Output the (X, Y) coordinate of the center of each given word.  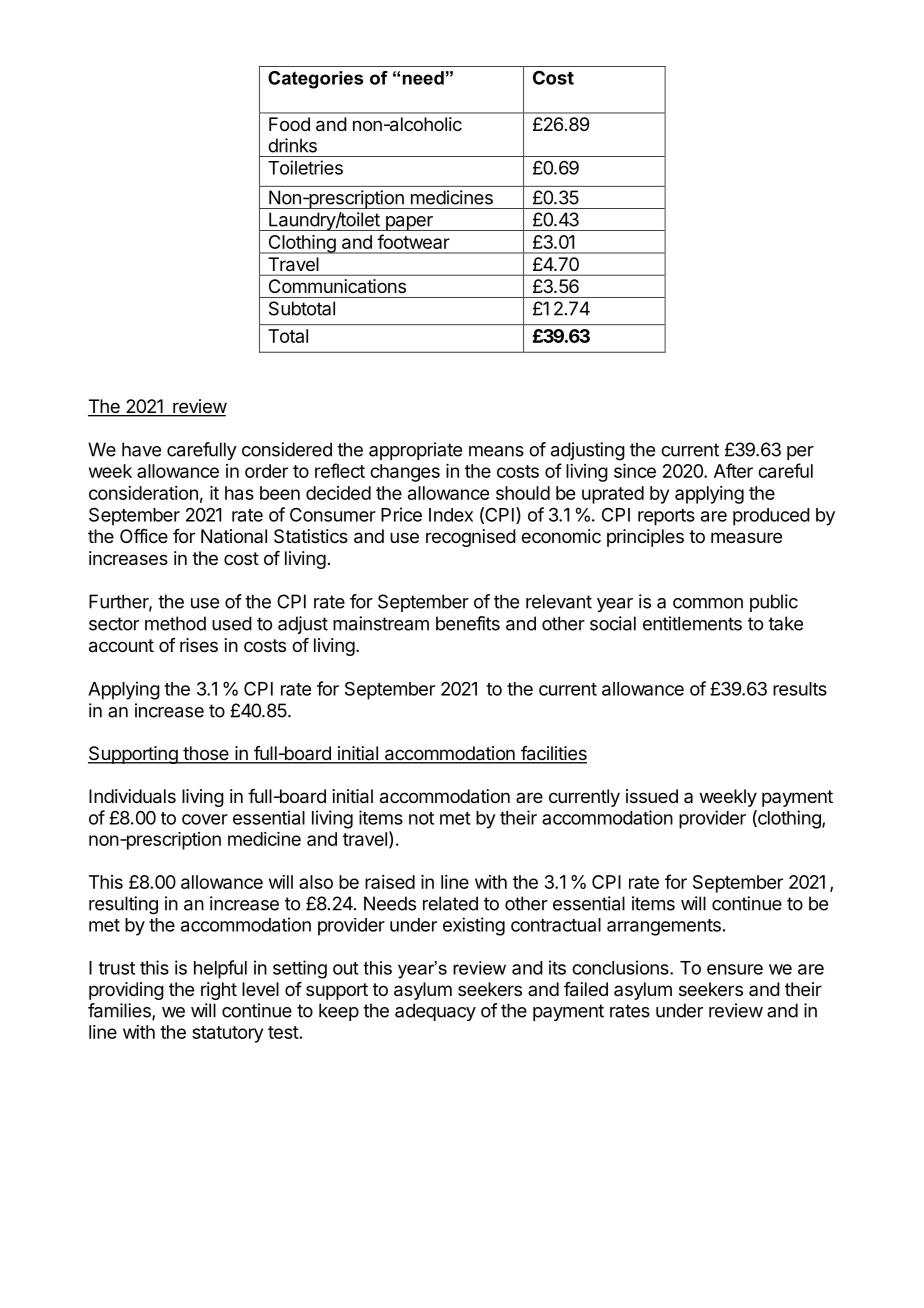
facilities (553, 754)
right (219, 991)
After (733, 470)
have (141, 449)
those (206, 754)
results (800, 689)
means (496, 451)
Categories (315, 80)
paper (409, 223)
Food (289, 124)
